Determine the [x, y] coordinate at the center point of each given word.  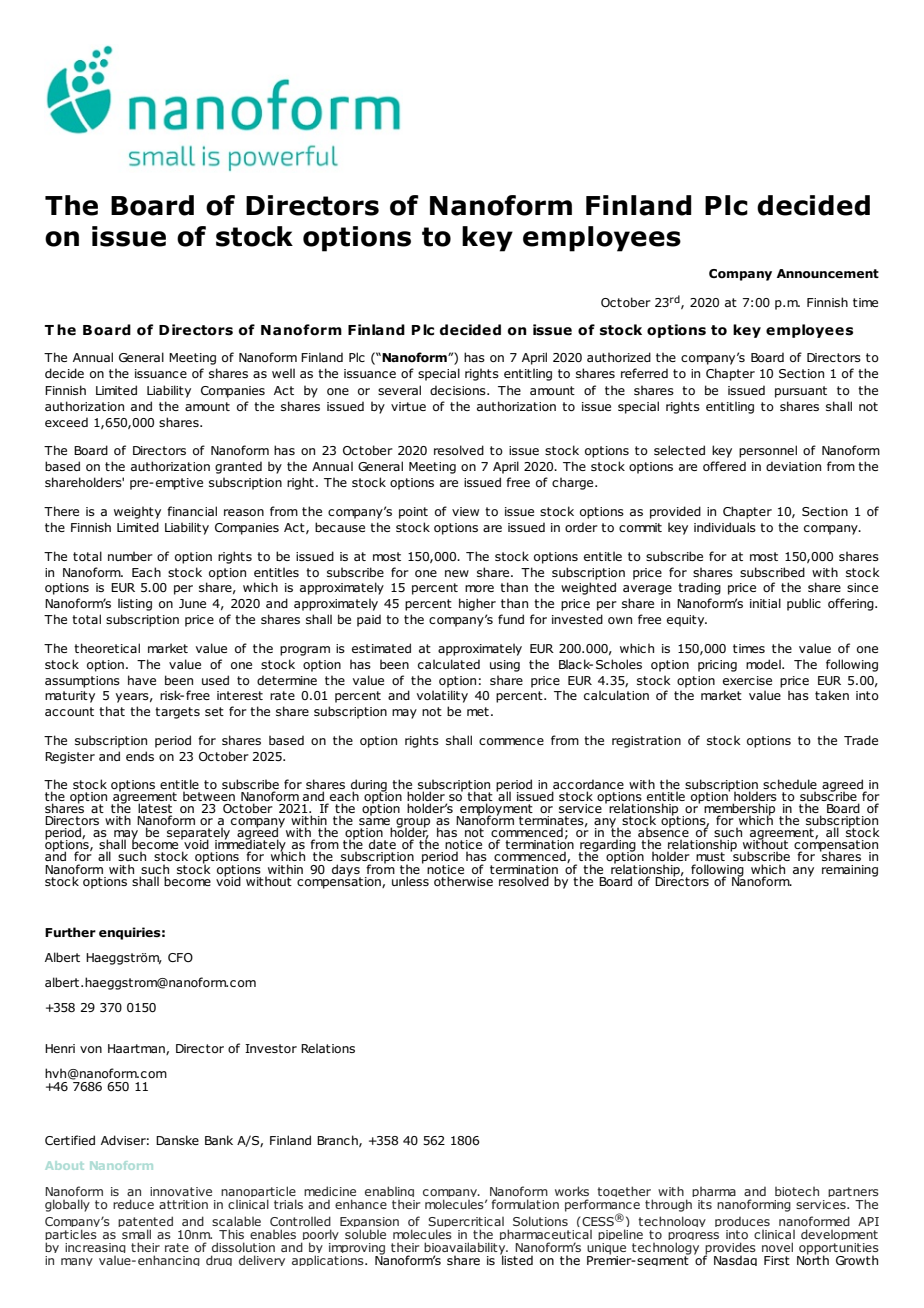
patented [145, 1223]
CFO [180, 957]
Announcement [828, 274]
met [478, 711]
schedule [790, 784]
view [465, 511]
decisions [459, 390]
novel [777, 1247]
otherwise [463, 881]
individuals [725, 527]
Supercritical [466, 1224]
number [130, 556]
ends [140, 756]
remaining [850, 871]
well [283, 373]
